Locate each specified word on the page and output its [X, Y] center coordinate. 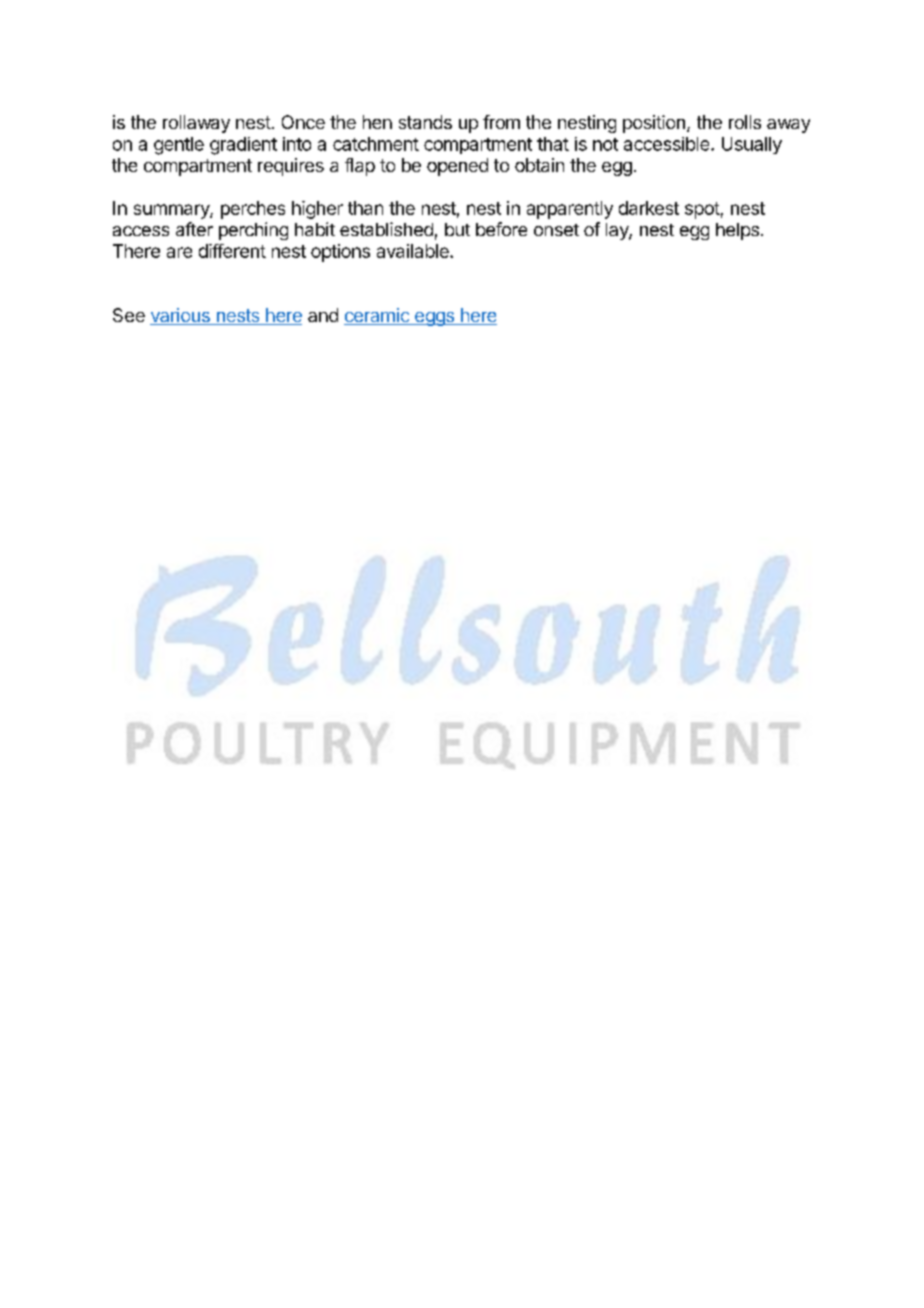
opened [457, 167]
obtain [539, 165]
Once [303, 122]
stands [425, 122]
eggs [434, 319]
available [414, 251]
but [457, 229]
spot [702, 210]
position [654, 124]
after [194, 229]
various [181, 316]
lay [618, 231]
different [232, 251]
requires [291, 167]
